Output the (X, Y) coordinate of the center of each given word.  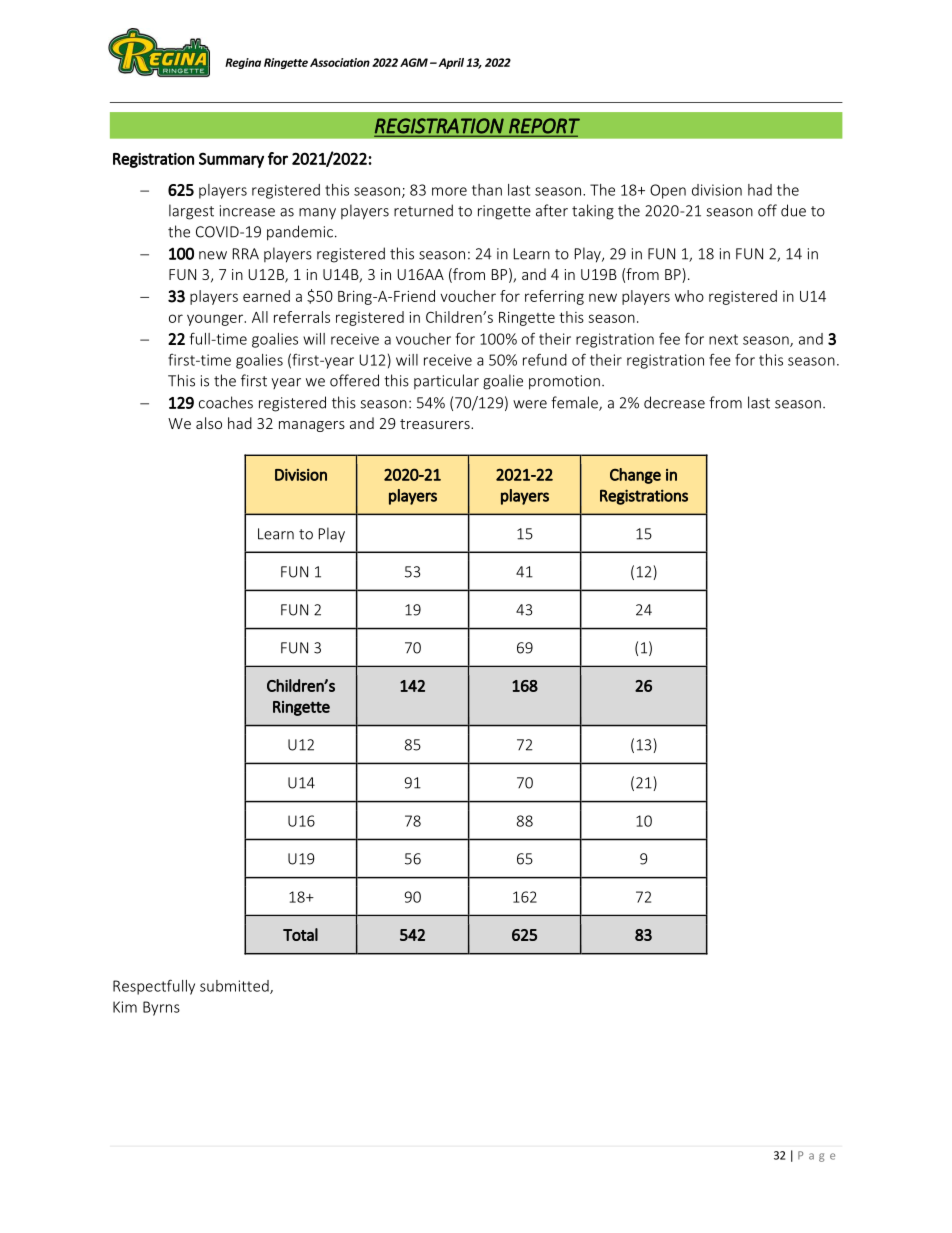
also (209, 423)
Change (635, 476)
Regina (243, 63)
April (450, 63)
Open (668, 191)
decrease (674, 402)
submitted (235, 987)
